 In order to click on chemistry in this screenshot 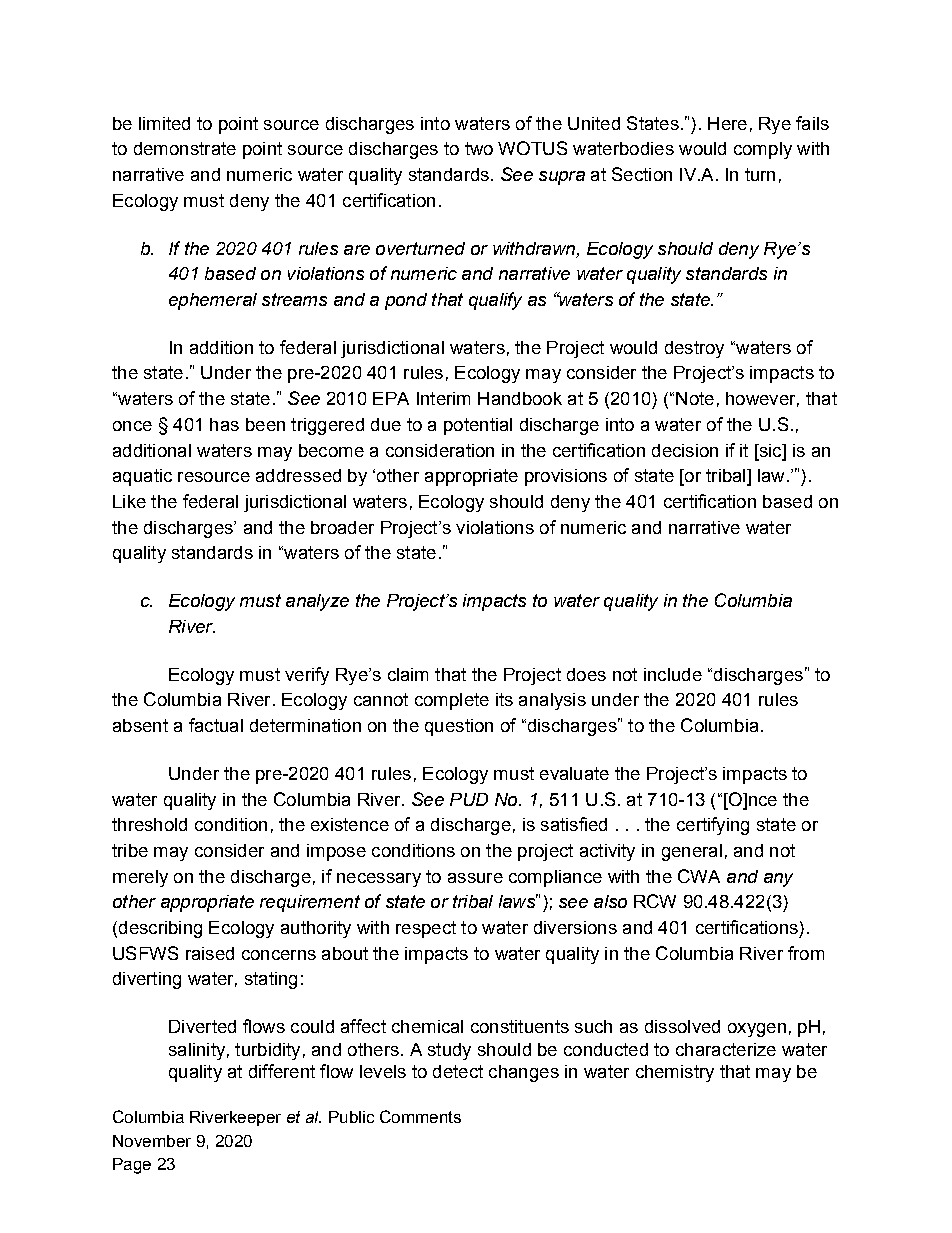, I will do `click(675, 1073)`.
